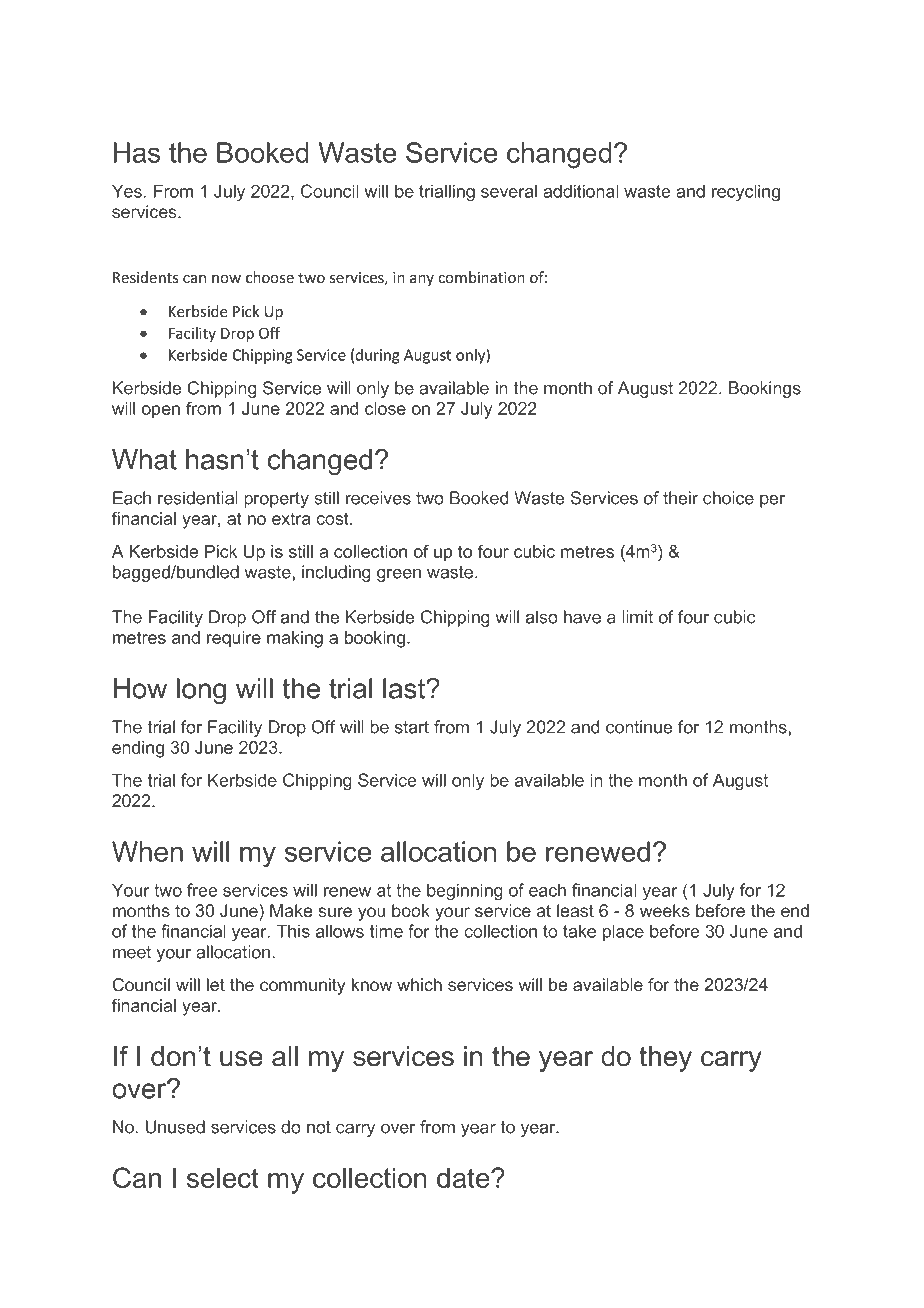 The image size is (924, 1308). Describe the element at coordinates (464, 1177) in the screenshot. I see `date` at that location.
